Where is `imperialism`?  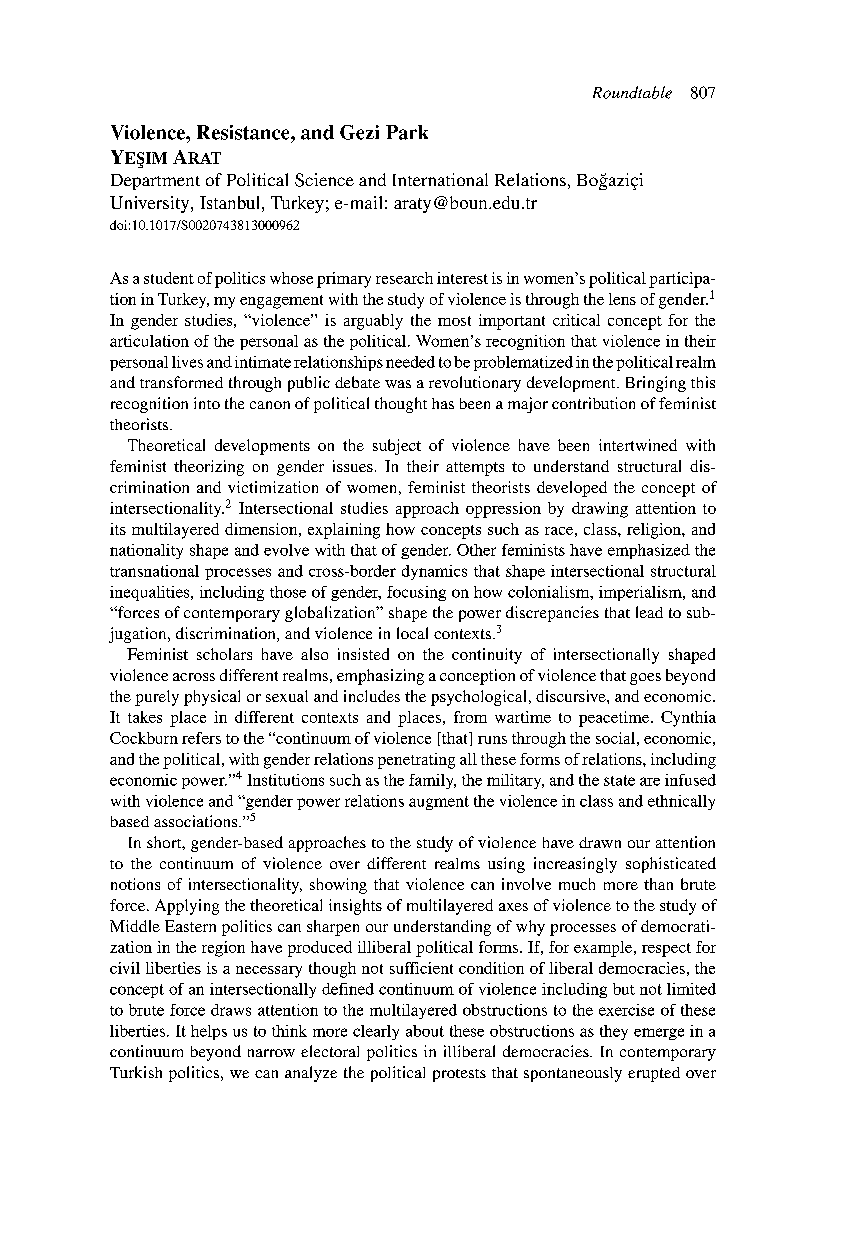 imperialism is located at coordinates (641, 593).
